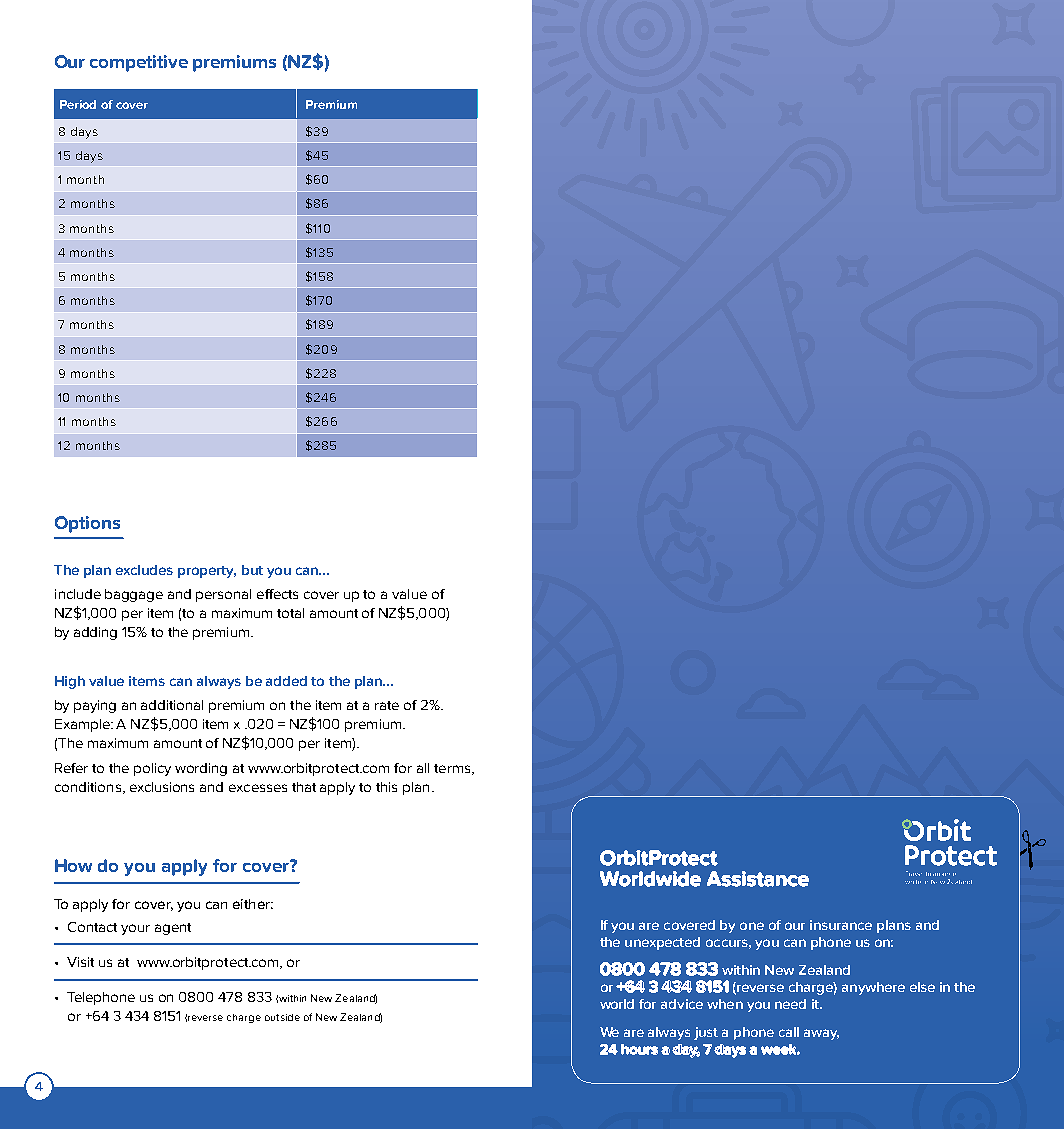 This screenshot has height=1129, width=1064. I want to click on Options, so click(87, 524).
